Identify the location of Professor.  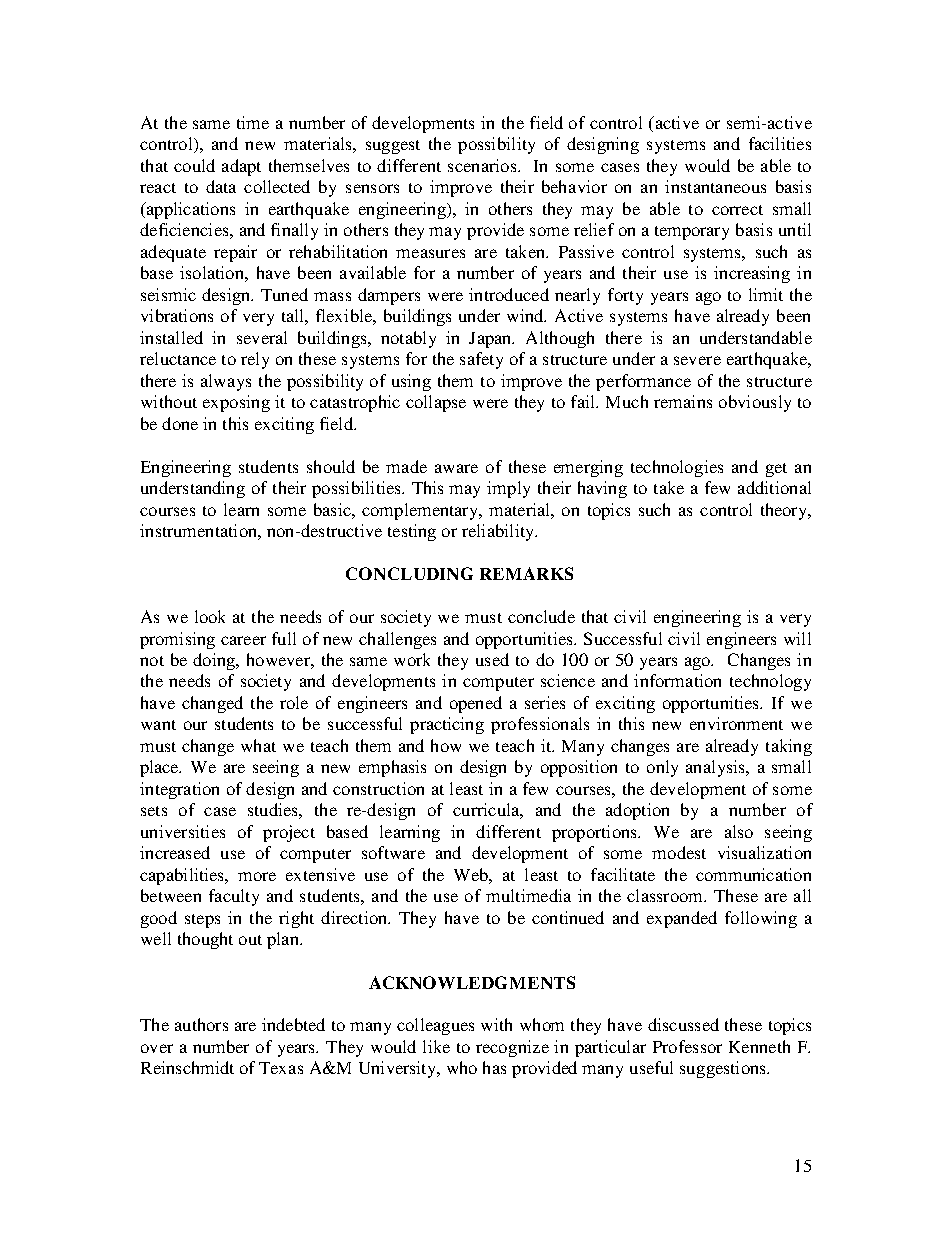
(687, 1046).
